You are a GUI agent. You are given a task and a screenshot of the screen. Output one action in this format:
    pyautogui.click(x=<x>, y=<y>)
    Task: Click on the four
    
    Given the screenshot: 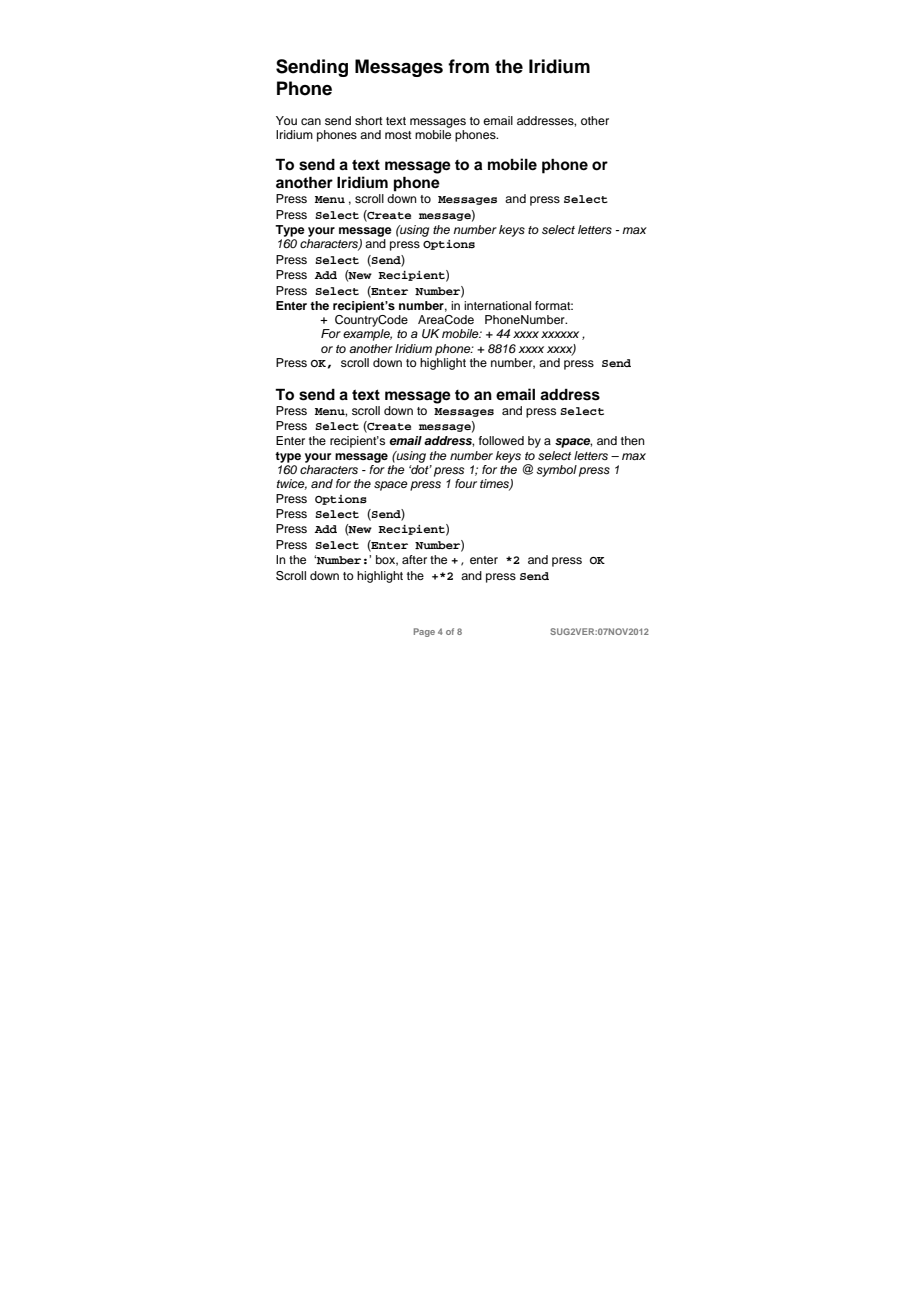 What is the action you would take?
    pyautogui.click(x=466, y=483)
